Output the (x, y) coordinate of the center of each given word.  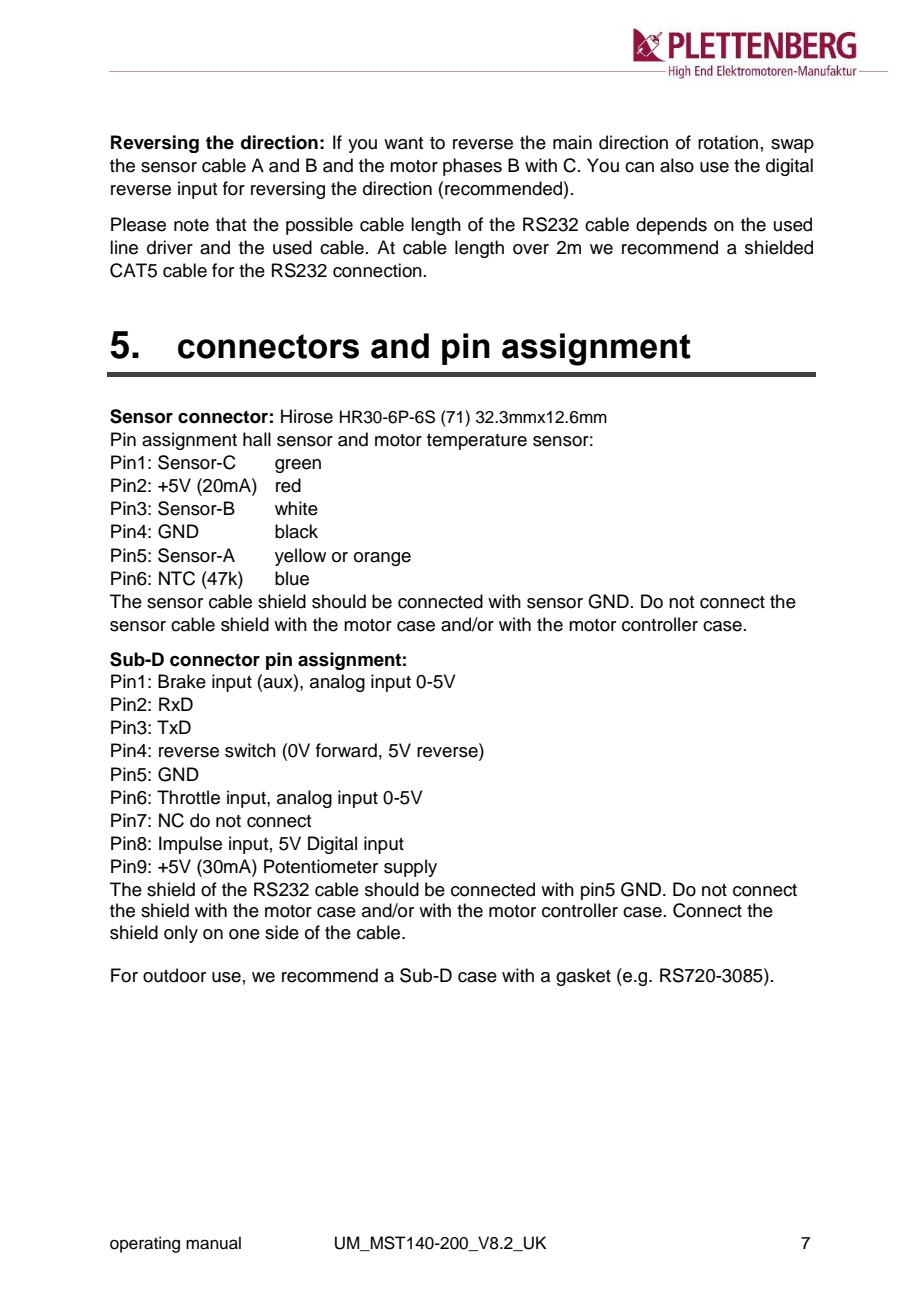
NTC (177, 578)
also (677, 165)
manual (213, 1243)
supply (410, 868)
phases (472, 167)
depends (671, 226)
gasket (583, 977)
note (191, 225)
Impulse (190, 845)
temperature (477, 442)
